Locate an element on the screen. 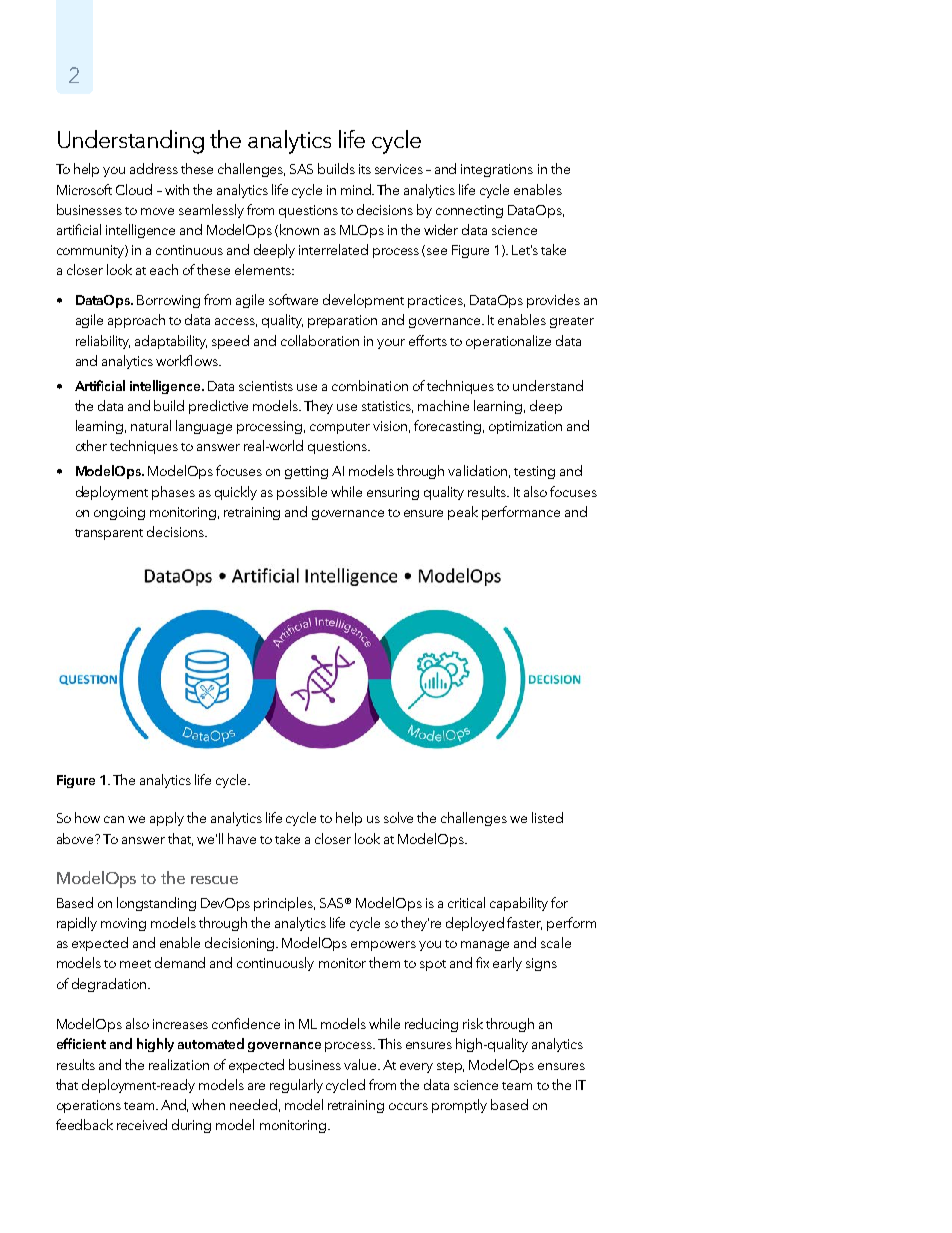  integrations is located at coordinates (497, 170).
